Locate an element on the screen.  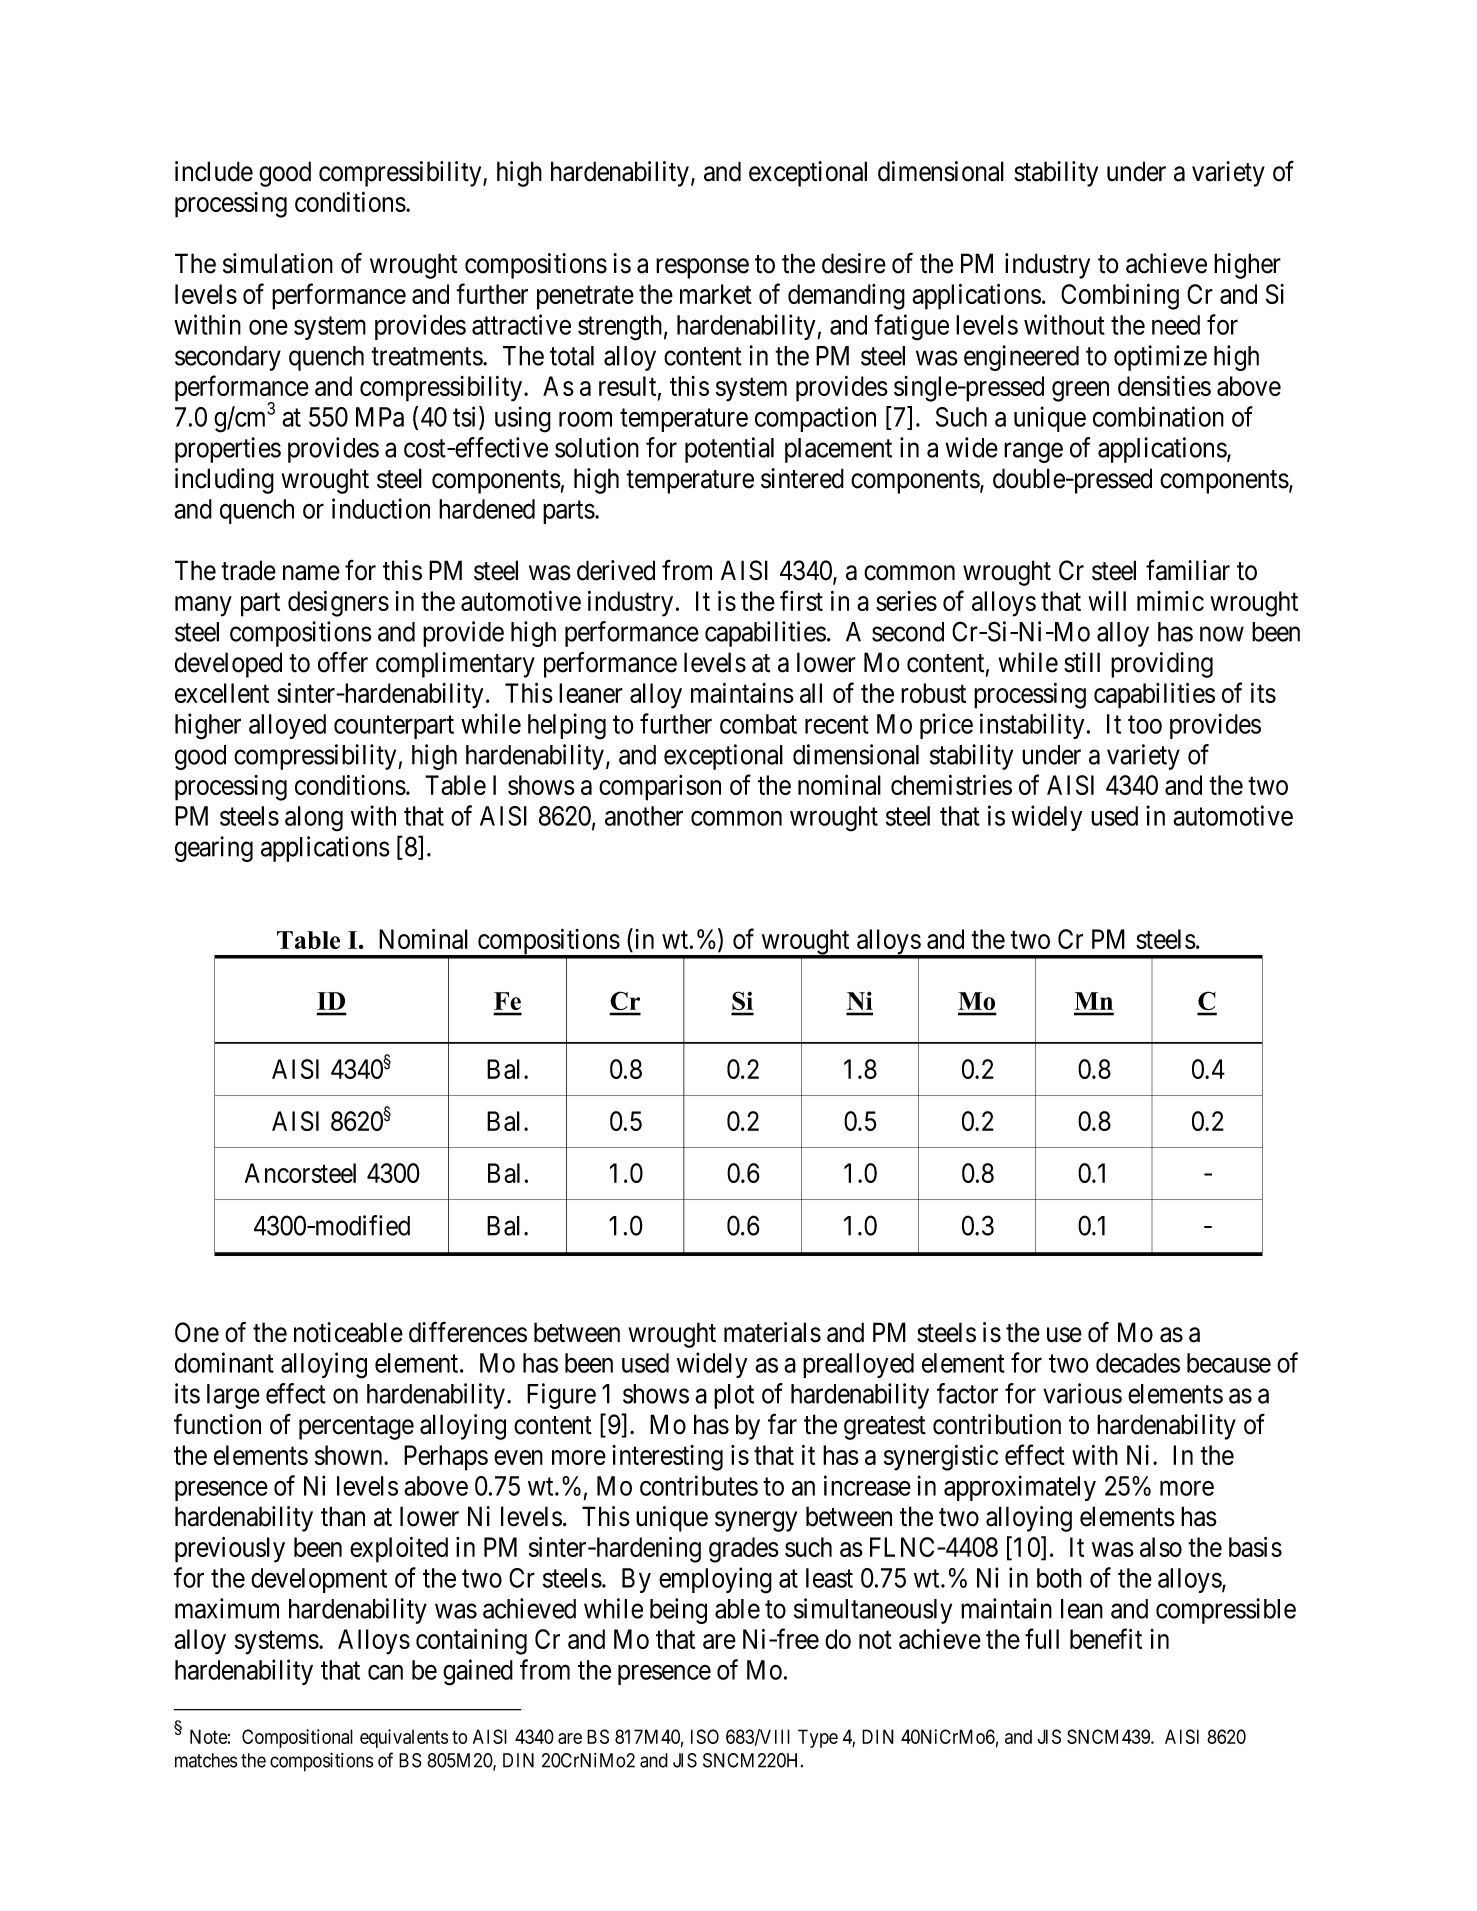
materials is located at coordinates (772, 1332).
